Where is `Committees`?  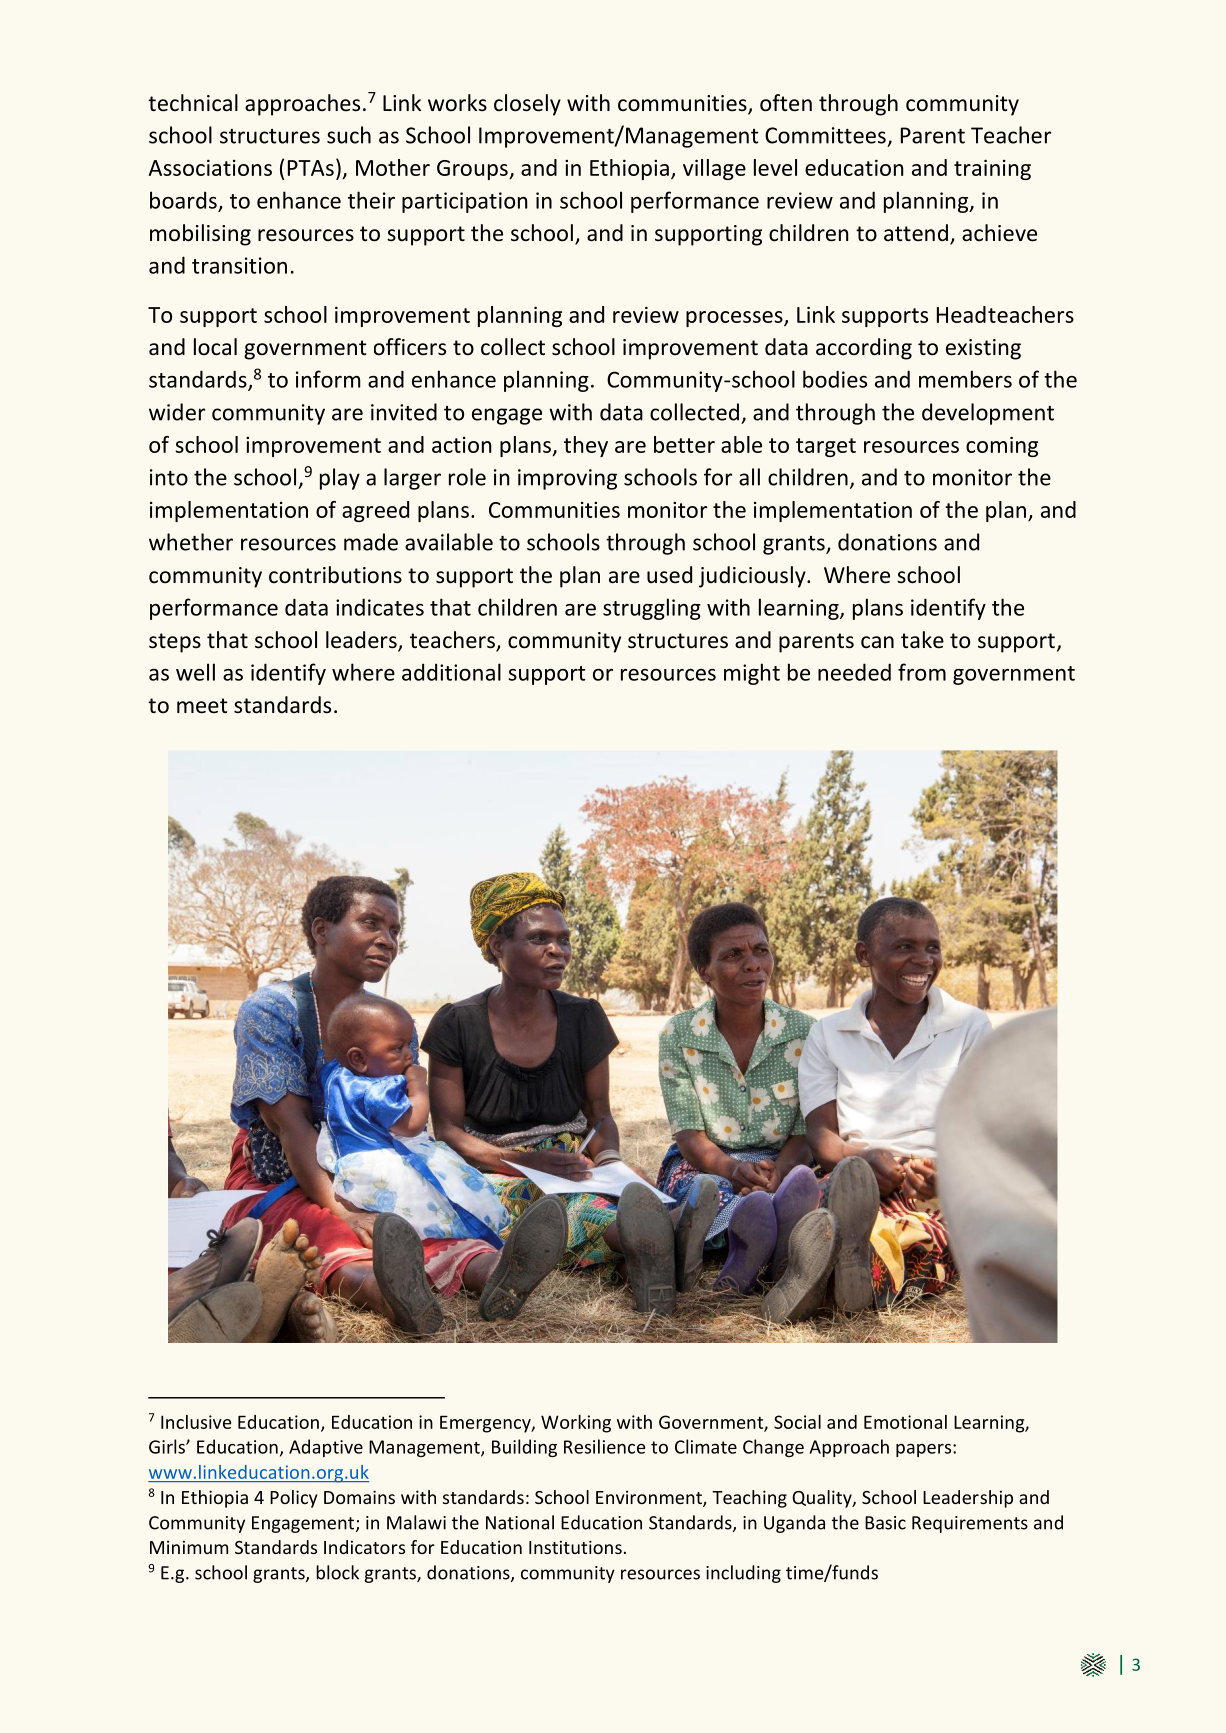 Committees is located at coordinates (825, 135).
